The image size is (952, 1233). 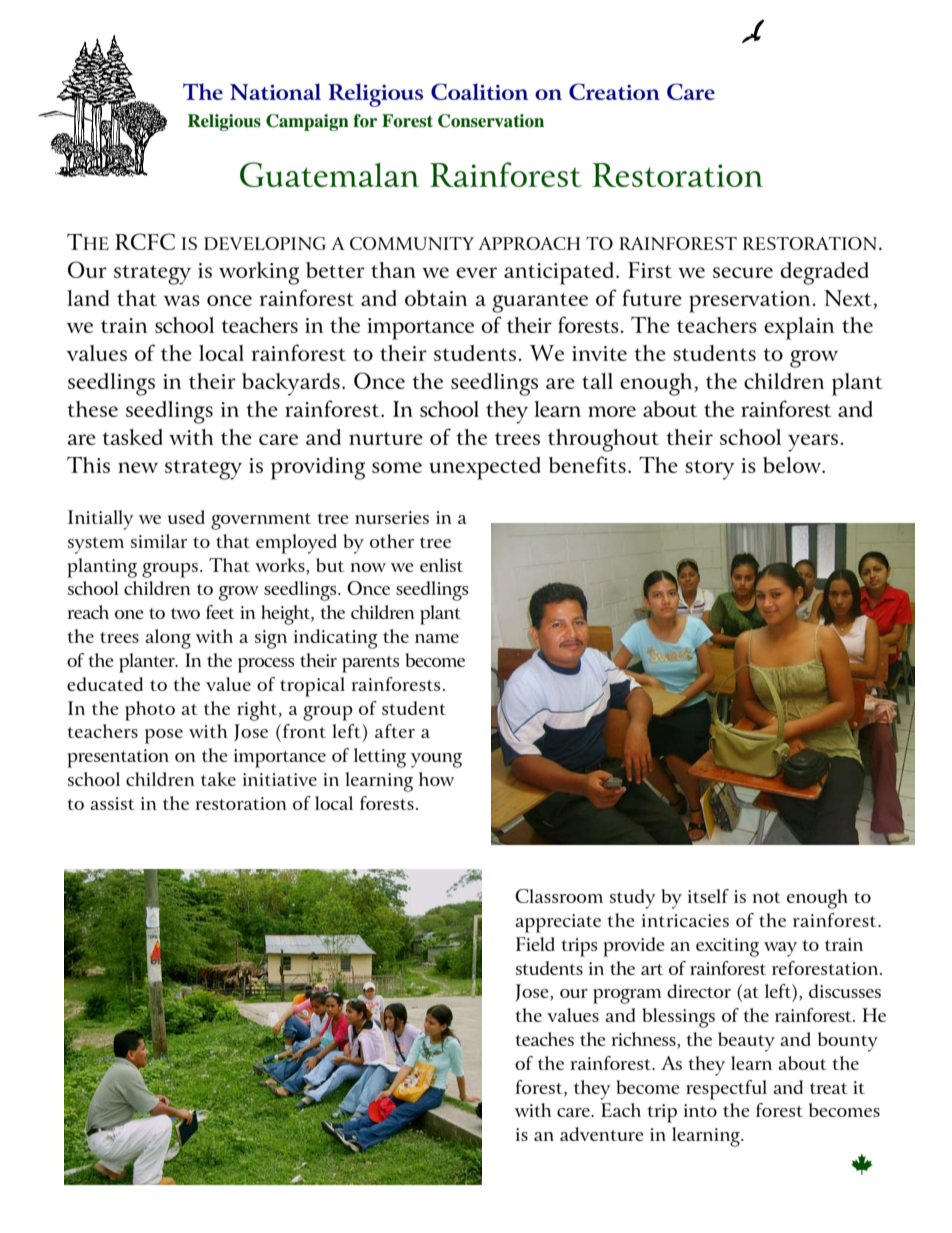 What do you see at coordinates (767, 897) in the screenshot?
I see `not` at bounding box center [767, 897].
